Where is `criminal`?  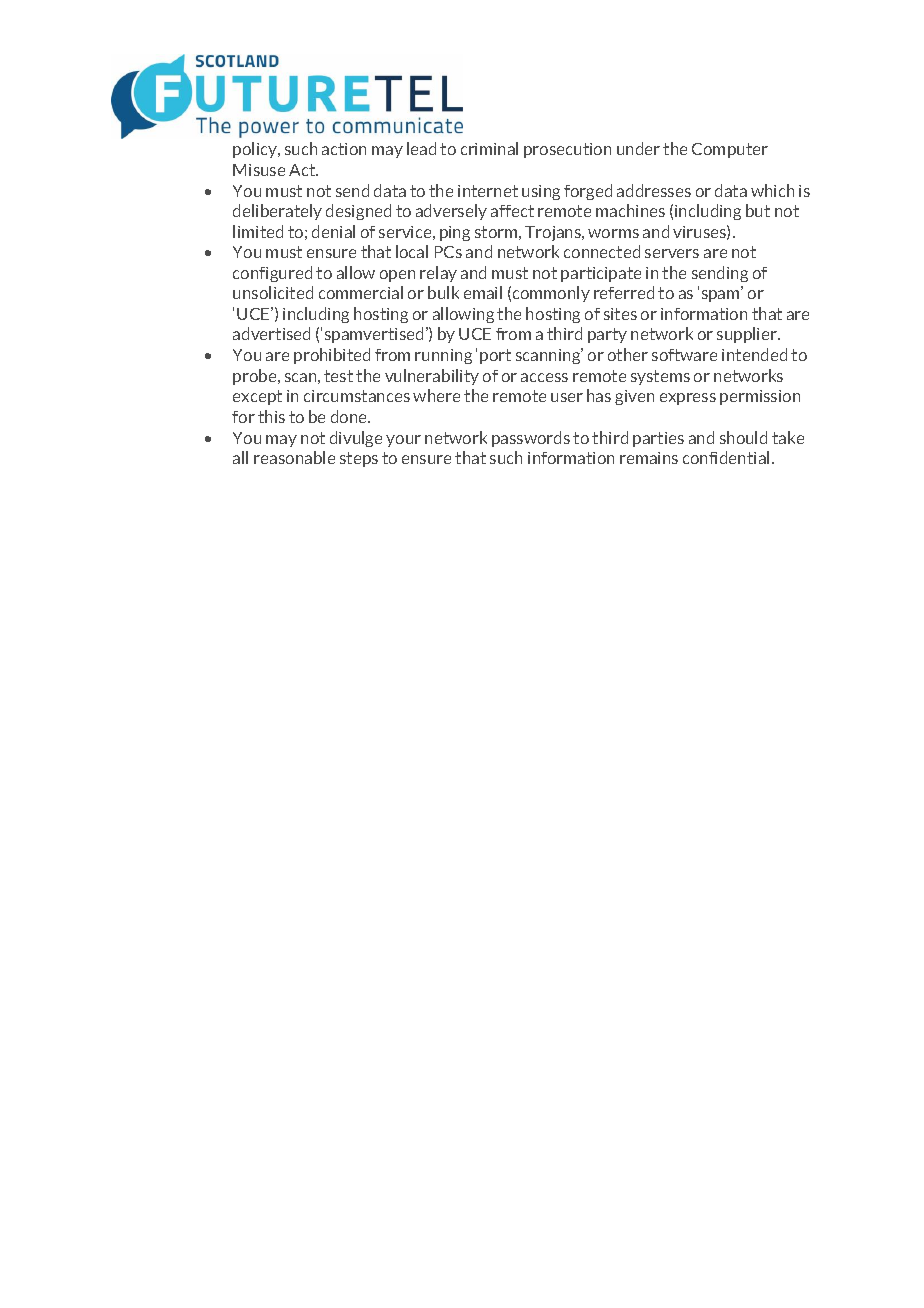
criminal is located at coordinates (489, 148).
